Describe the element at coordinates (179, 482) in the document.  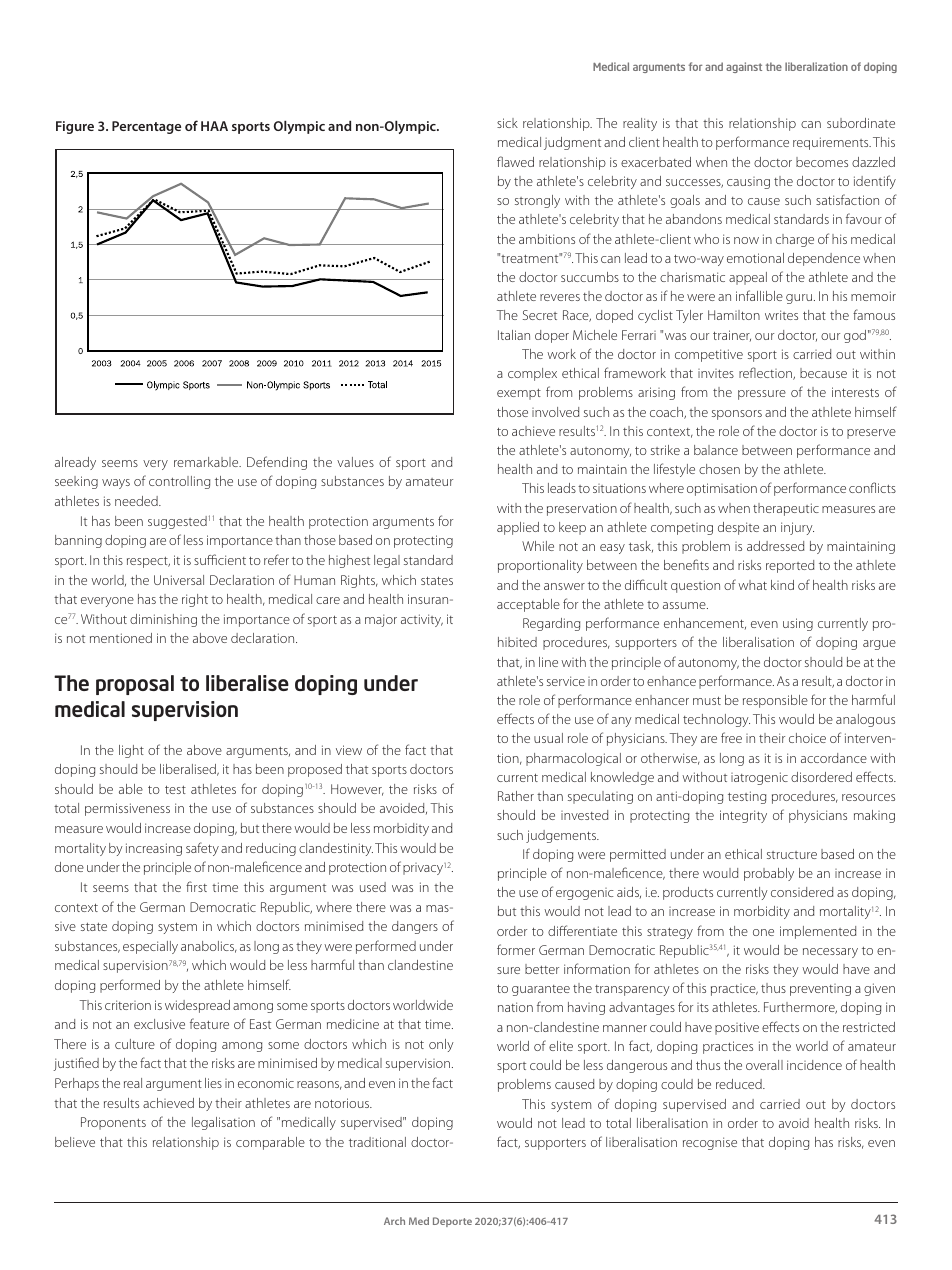
I see `controlling` at that location.
